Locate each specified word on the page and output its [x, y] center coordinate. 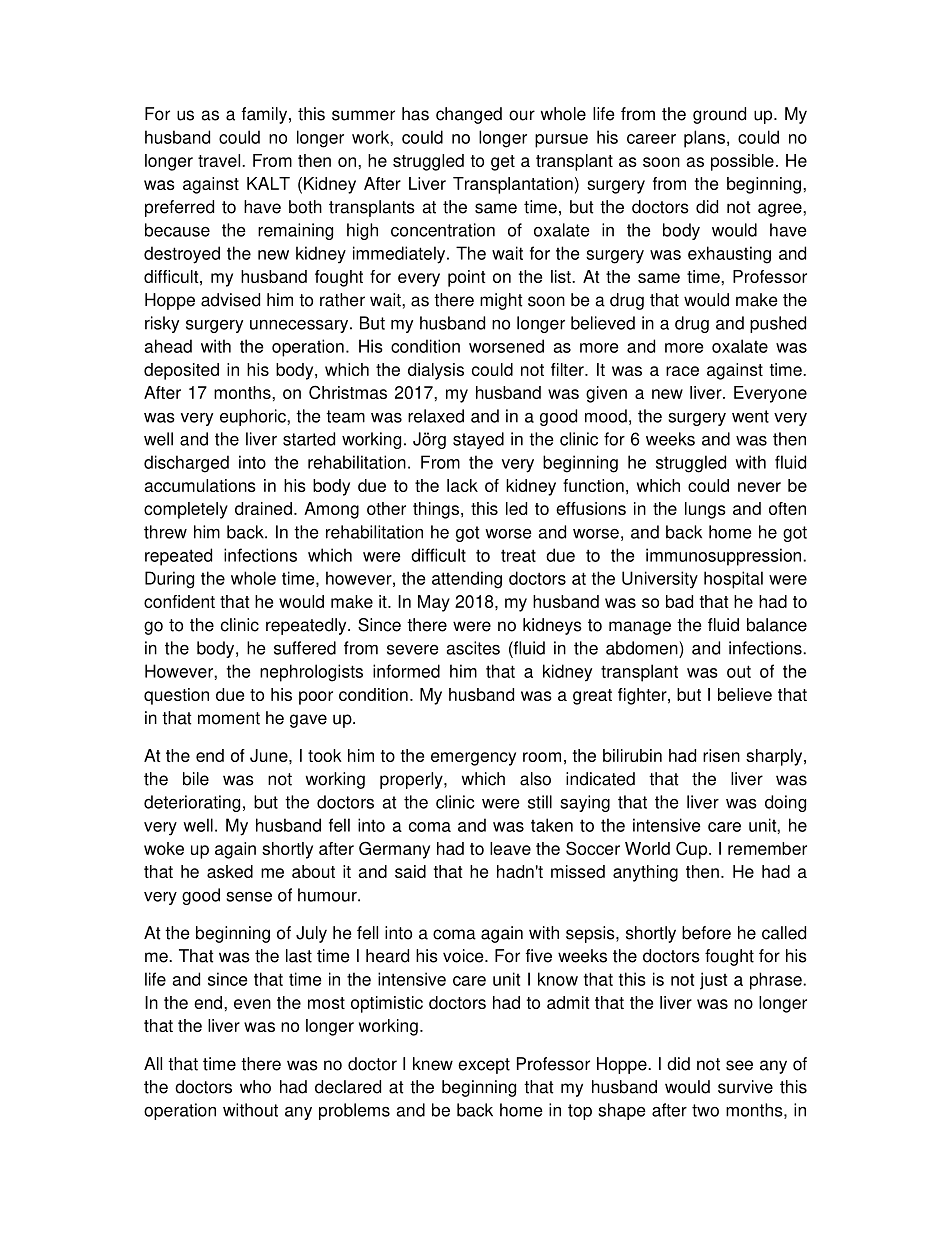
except [484, 1066]
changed [469, 115]
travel [220, 160]
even [252, 1004]
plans [704, 139]
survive [745, 1087]
